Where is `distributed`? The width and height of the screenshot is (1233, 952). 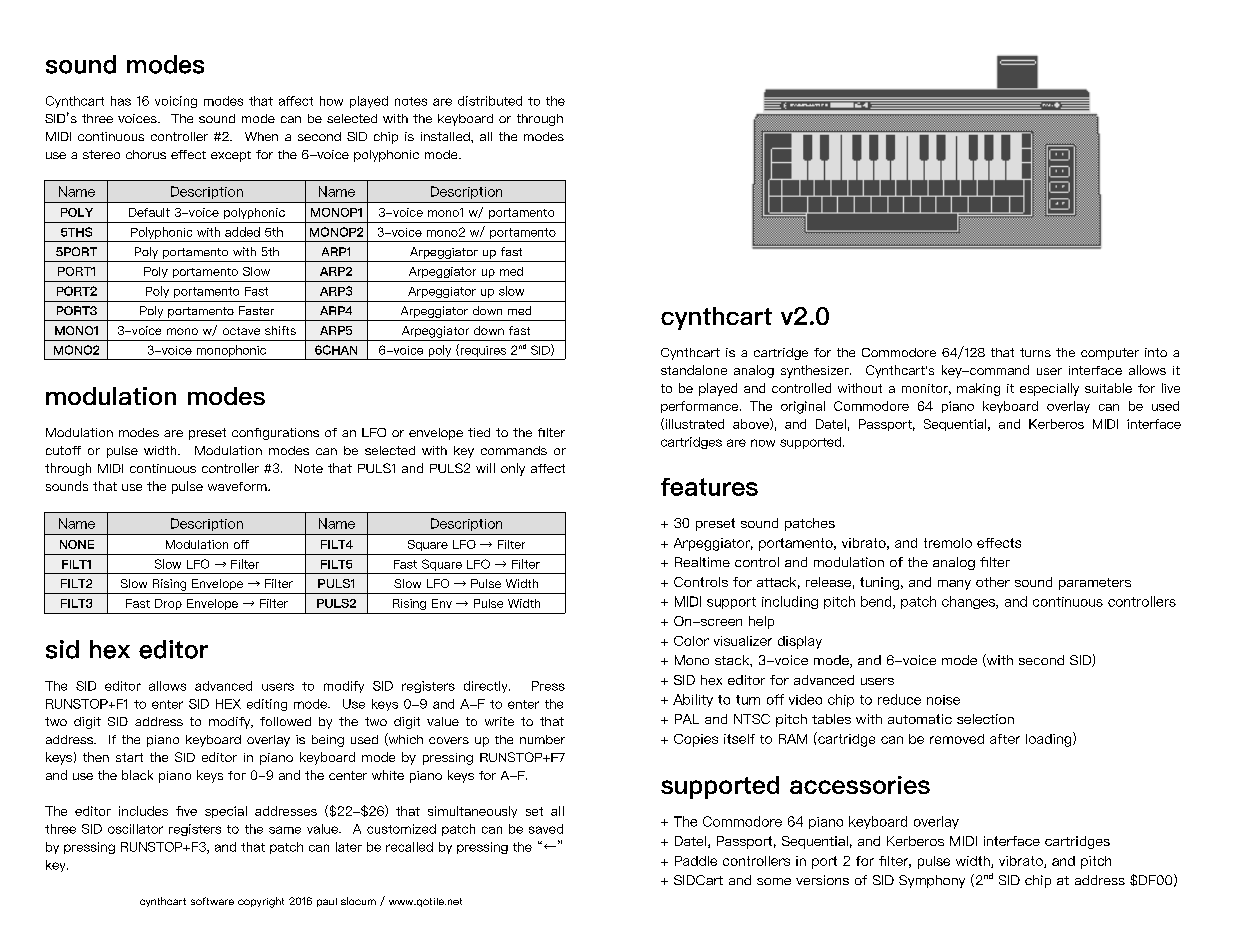 distributed is located at coordinates (490, 101).
